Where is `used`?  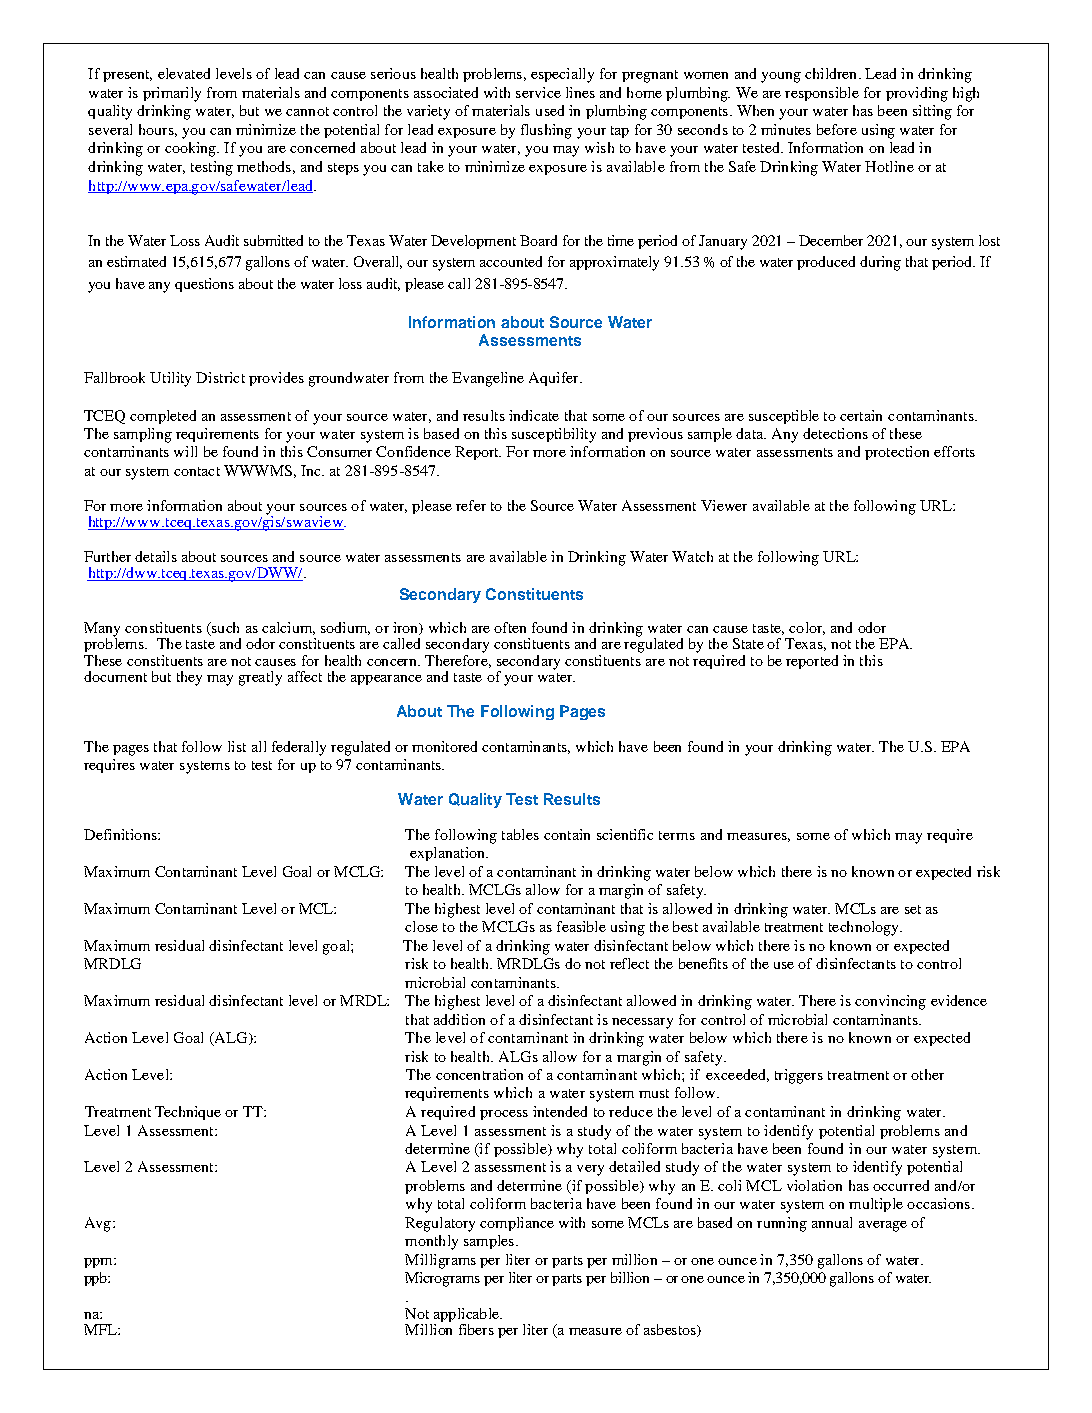
used is located at coordinates (550, 110).
